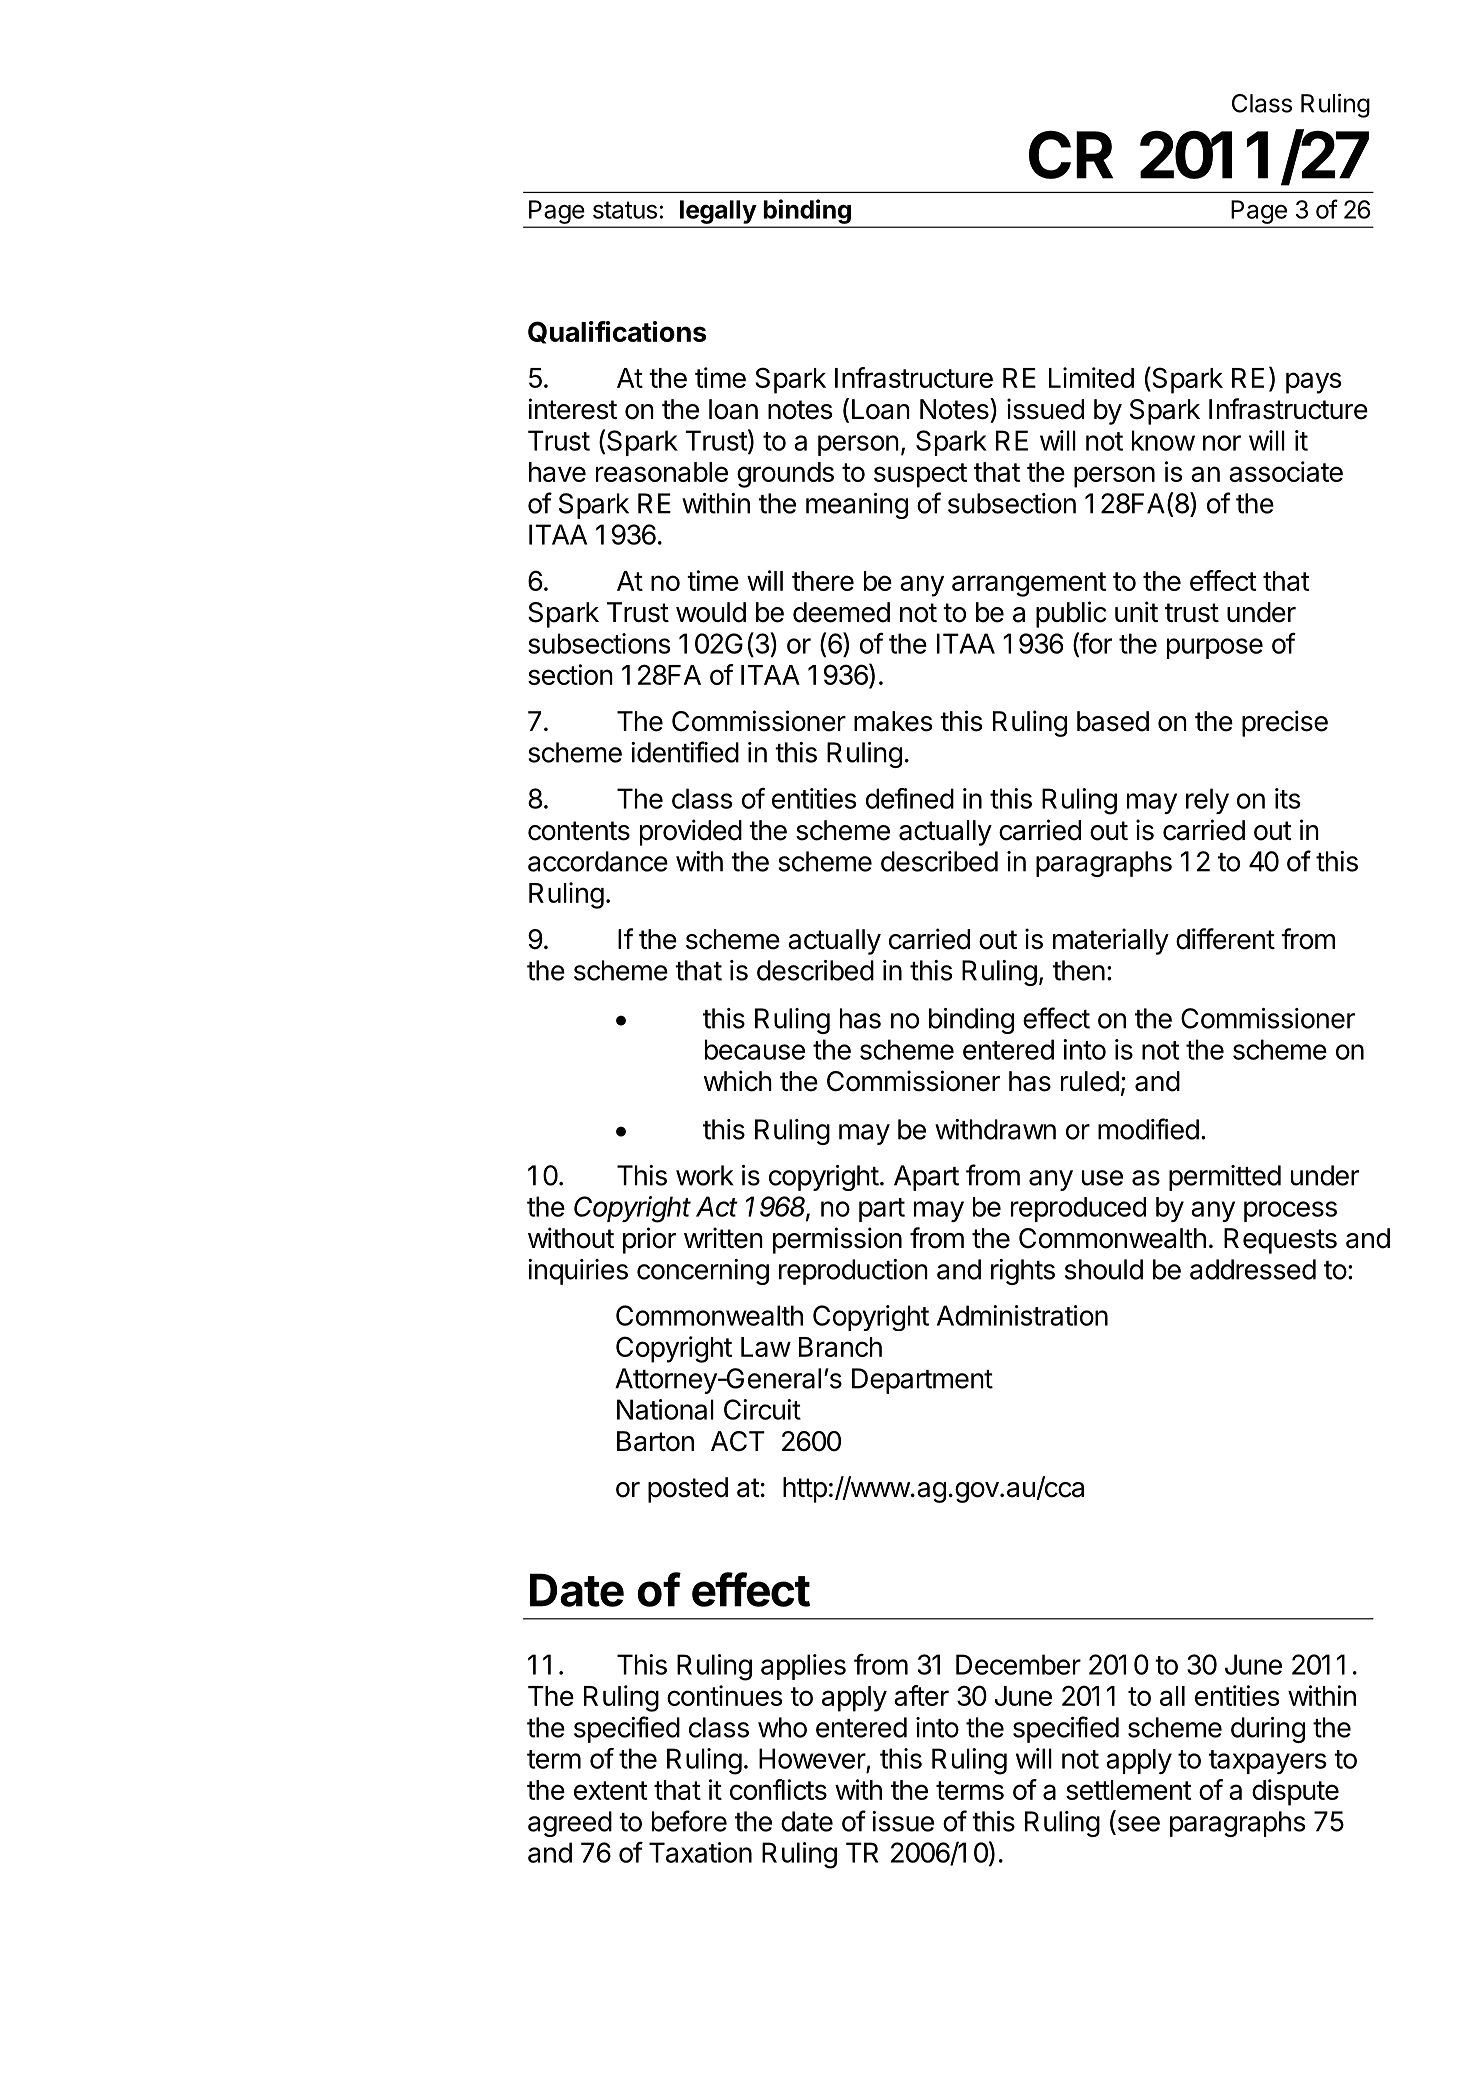 The height and width of the page is (2087, 1475). I want to click on purpose, so click(1215, 648).
